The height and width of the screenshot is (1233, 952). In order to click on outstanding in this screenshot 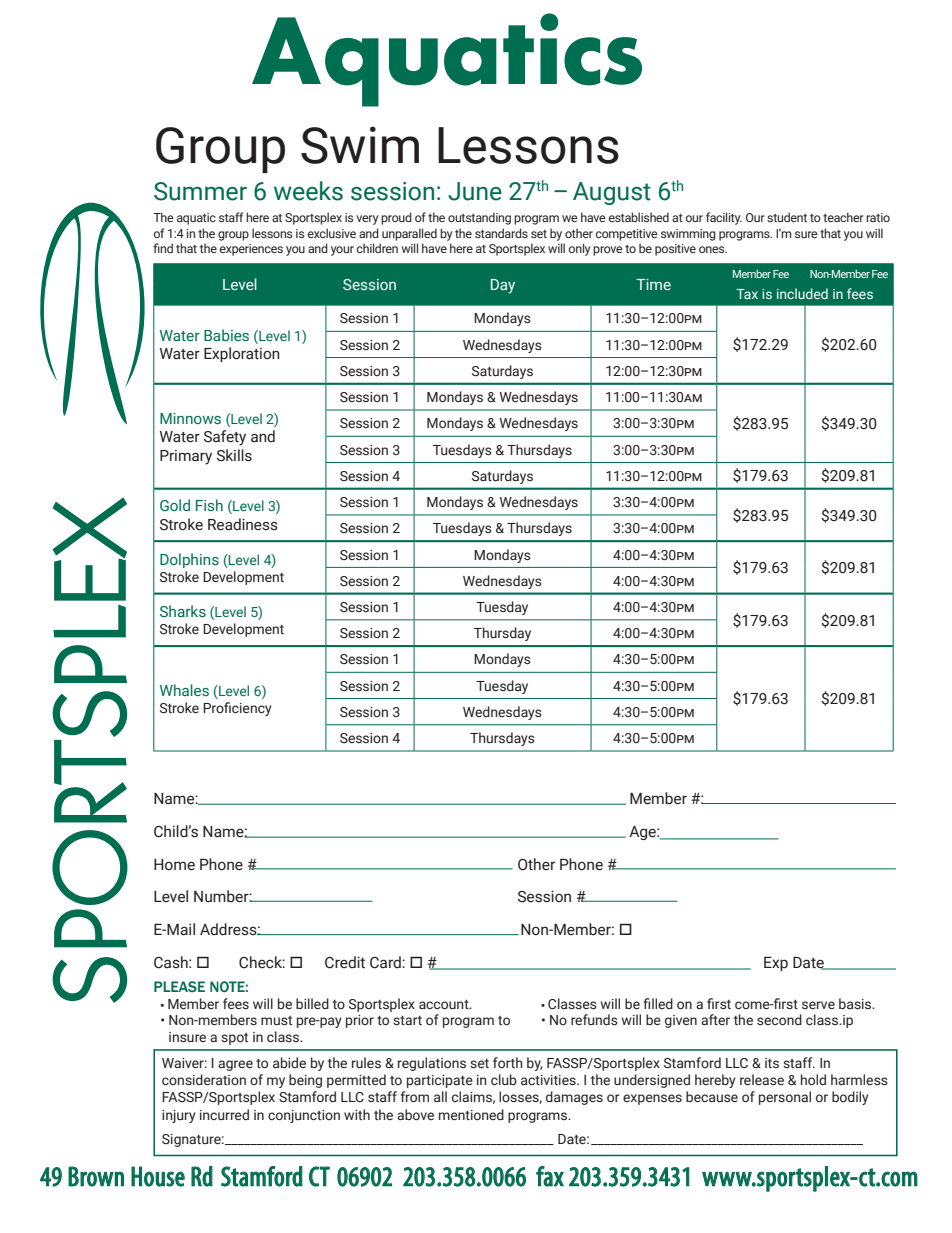, I will do `click(479, 218)`.
